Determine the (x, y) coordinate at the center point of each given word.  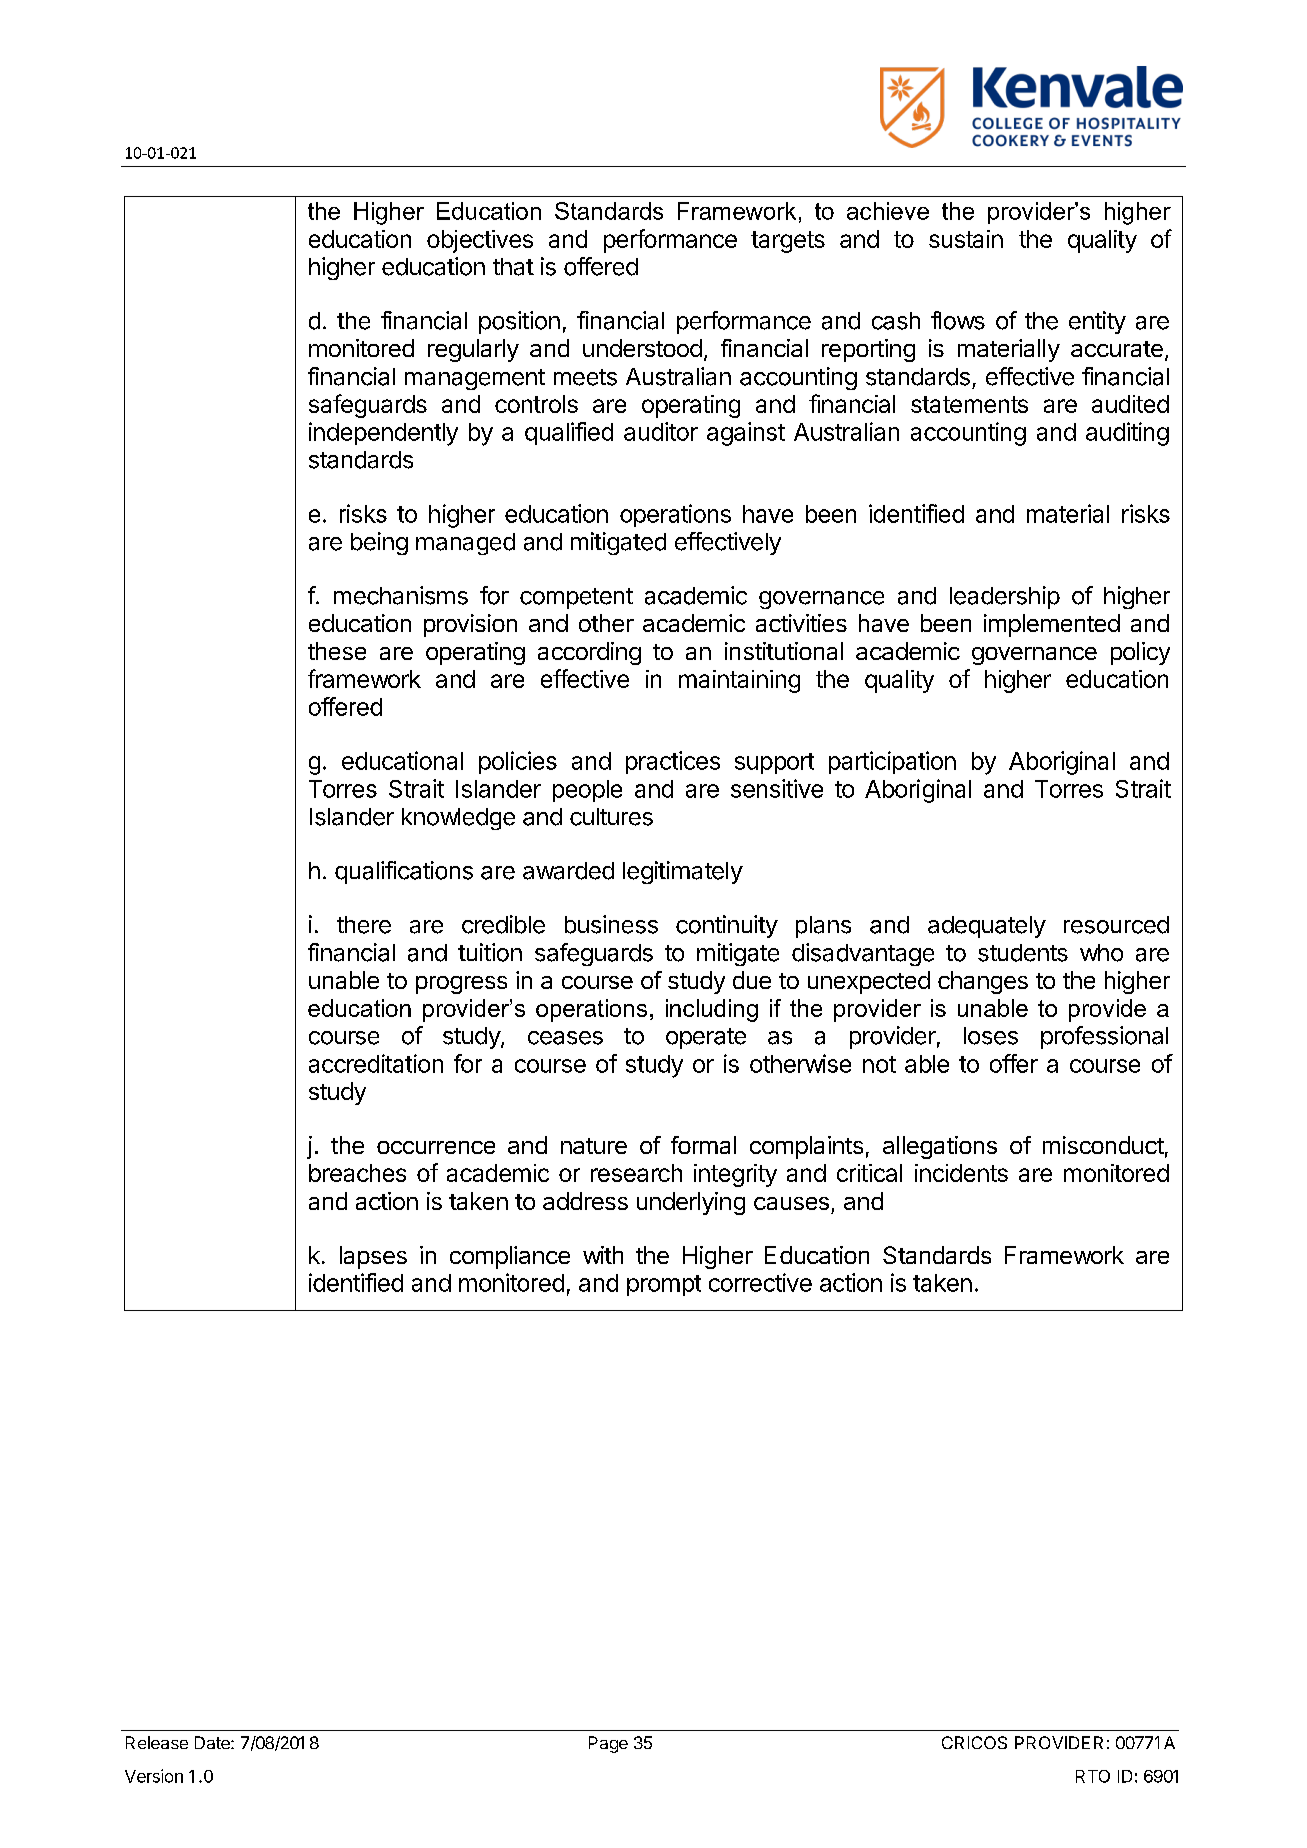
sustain (966, 239)
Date (213, 1742)
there (364, 925)
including (712, 1010)
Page (608, 1744)
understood (642, 348)
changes (983, 982)
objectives (480, 241)
